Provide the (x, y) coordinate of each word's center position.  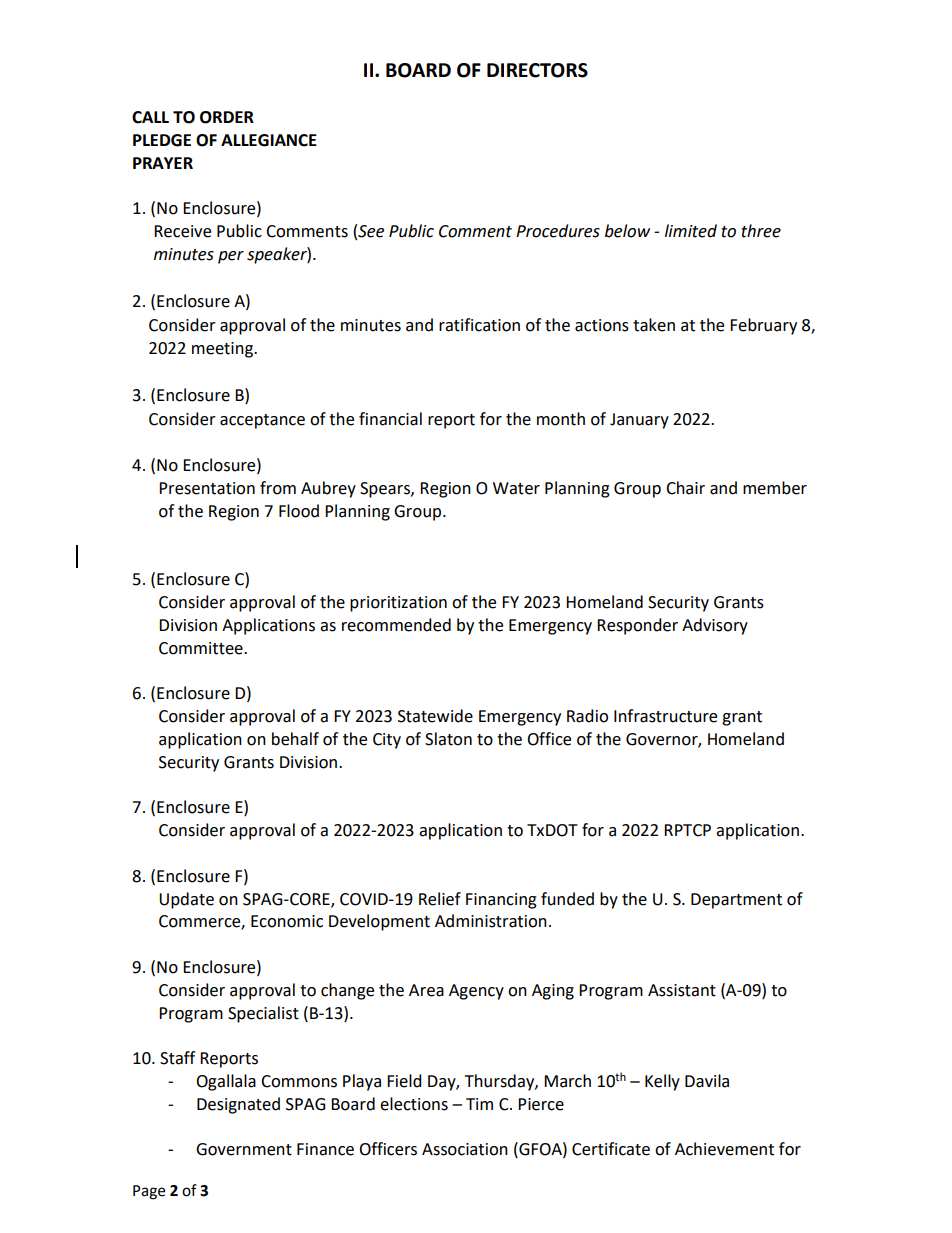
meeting (223, 350)
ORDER (227, 117)
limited (691, 231)
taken (654, 325)
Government (244, 1149)
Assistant (682, 990)
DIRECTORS (537, 70)
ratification (479, 325)
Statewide (435, 716)
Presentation (207, 488)
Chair (685, 488)
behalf (295, 739)
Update (186, 900)
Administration (491, 921)
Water (516, 488)
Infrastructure (665, 716)
